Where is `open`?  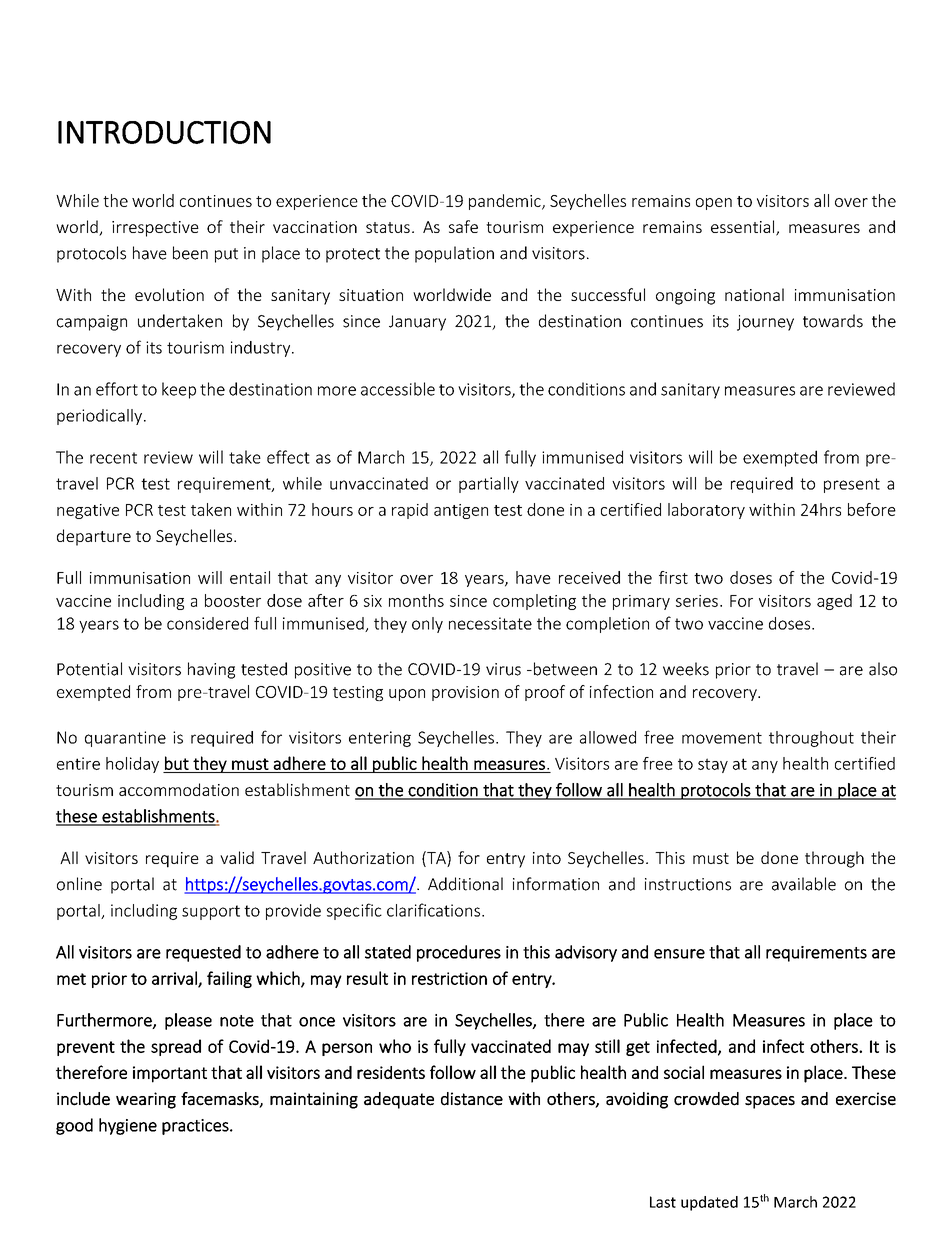 open is located at coordinates (714, 204).
